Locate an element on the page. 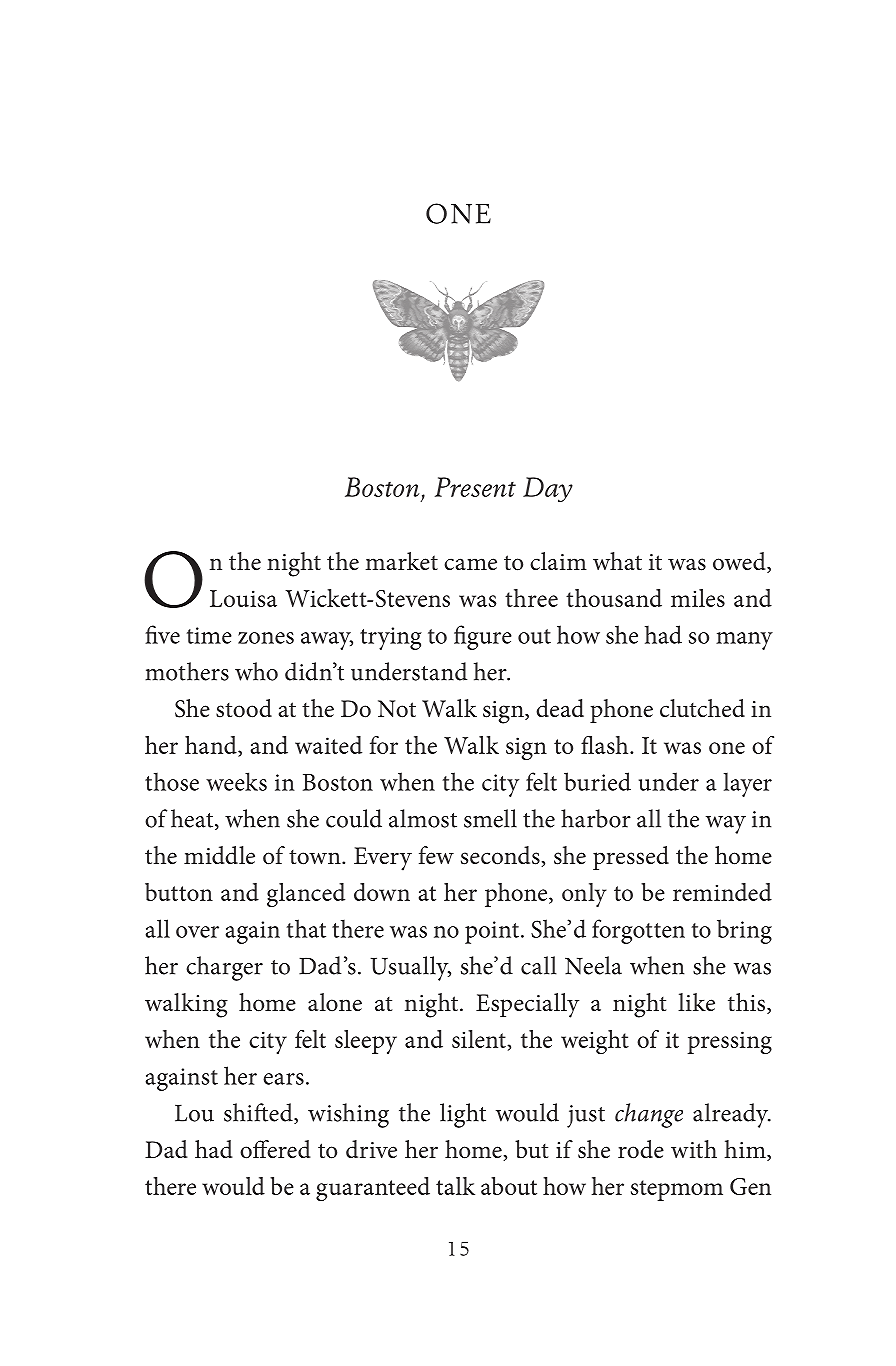  offered is located at coordinates (275, 1149).
